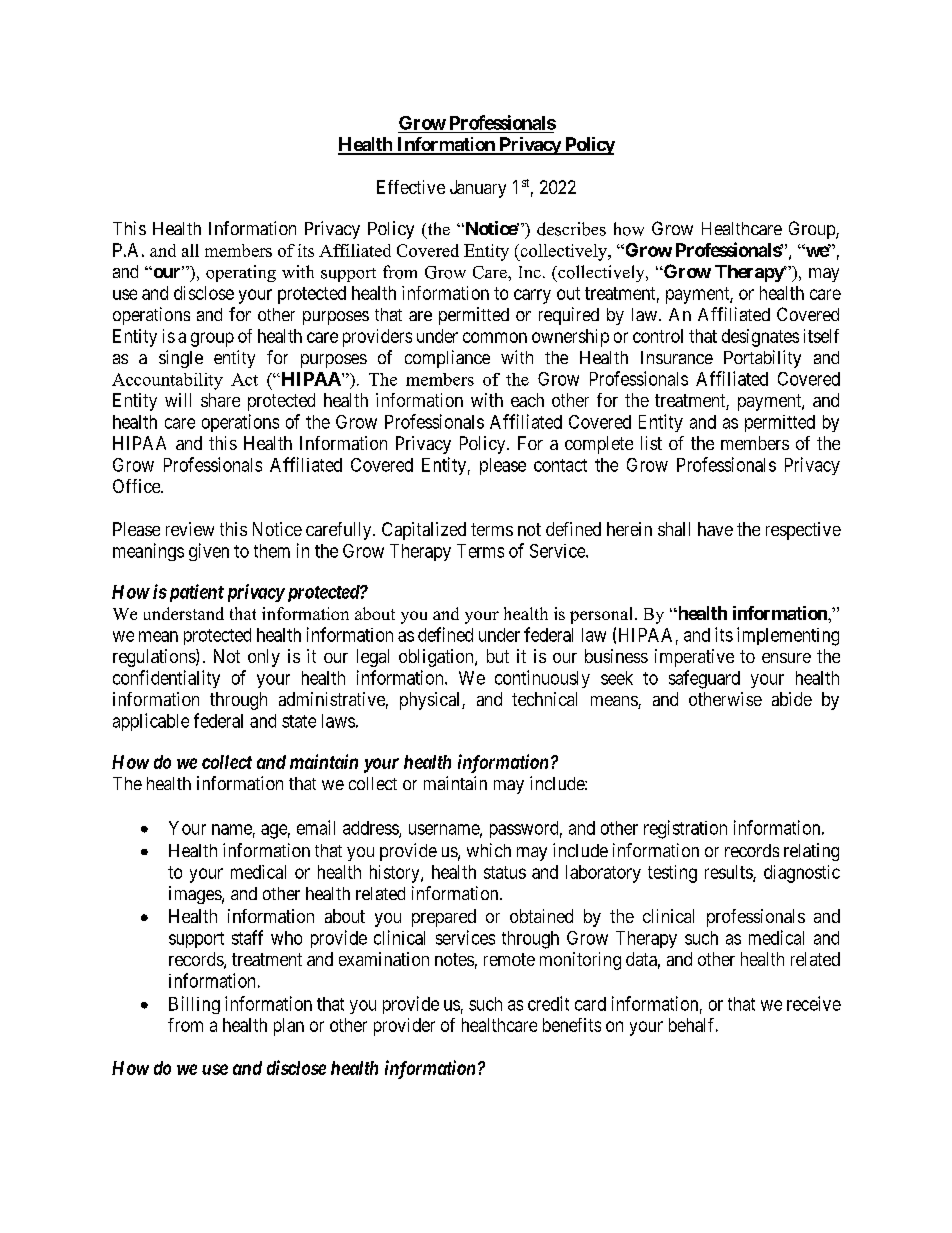 The image size is (952, 1233). Describe the element at coordinates (548, 1003) in the image. I see `credit` at that location.
